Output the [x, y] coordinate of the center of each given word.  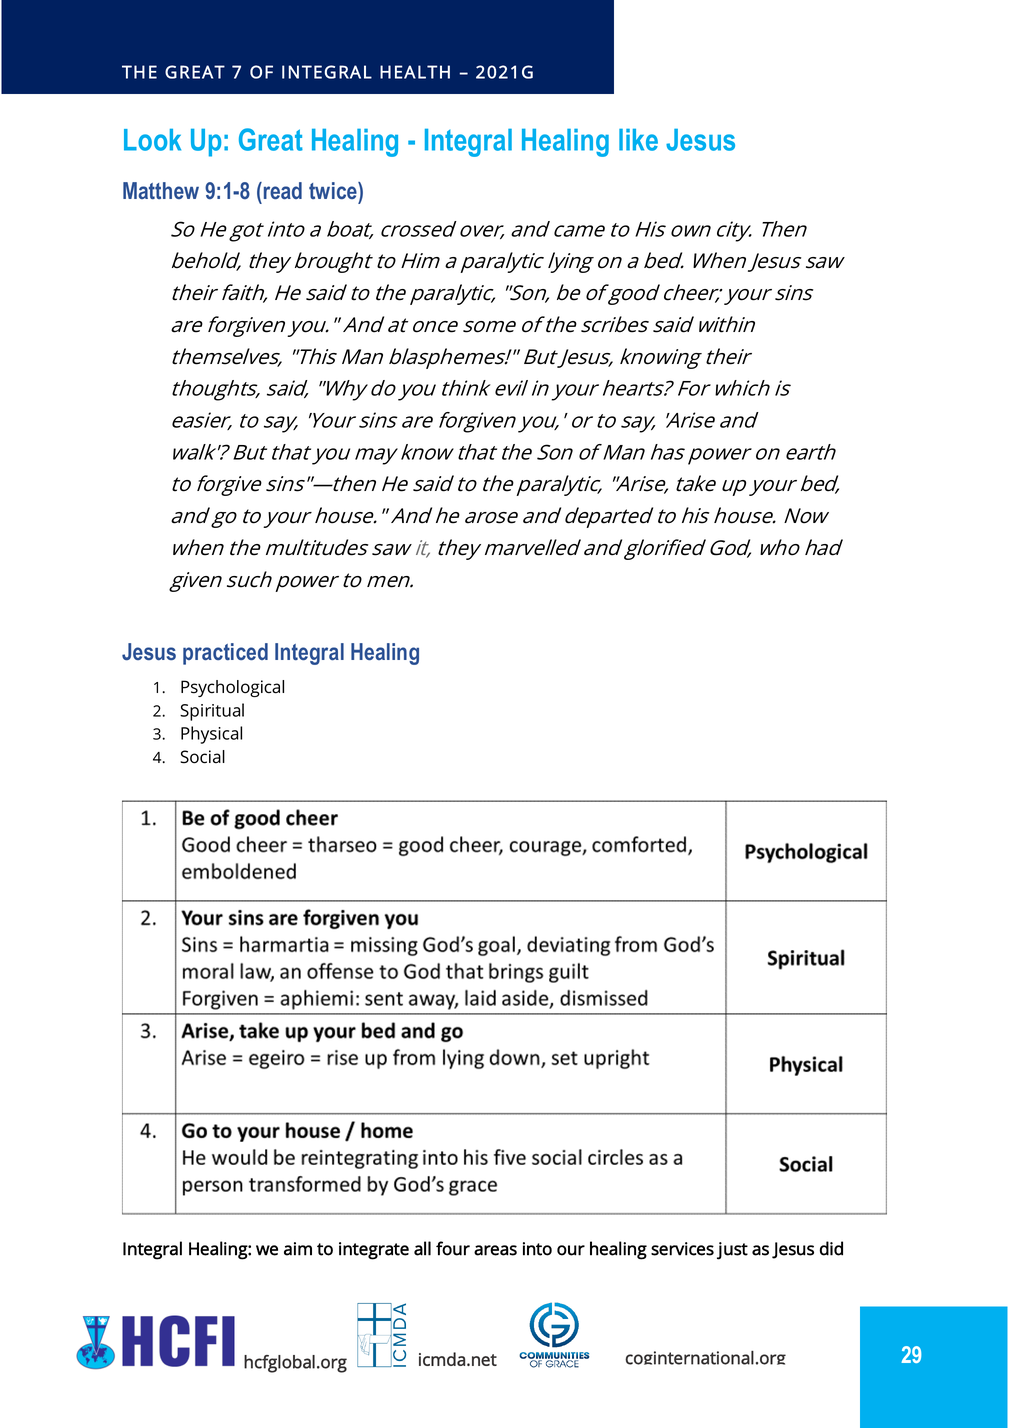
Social [202, 757]
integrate [374, 1251]
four [453, 1248]
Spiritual [212, 712]
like [638, 140]
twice [334, 190]
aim [298, 1249]
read [281, 190]
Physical [211, 735]
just [732, 1251]
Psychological [232, 688]
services [682, 1249]
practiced [225, 654]
